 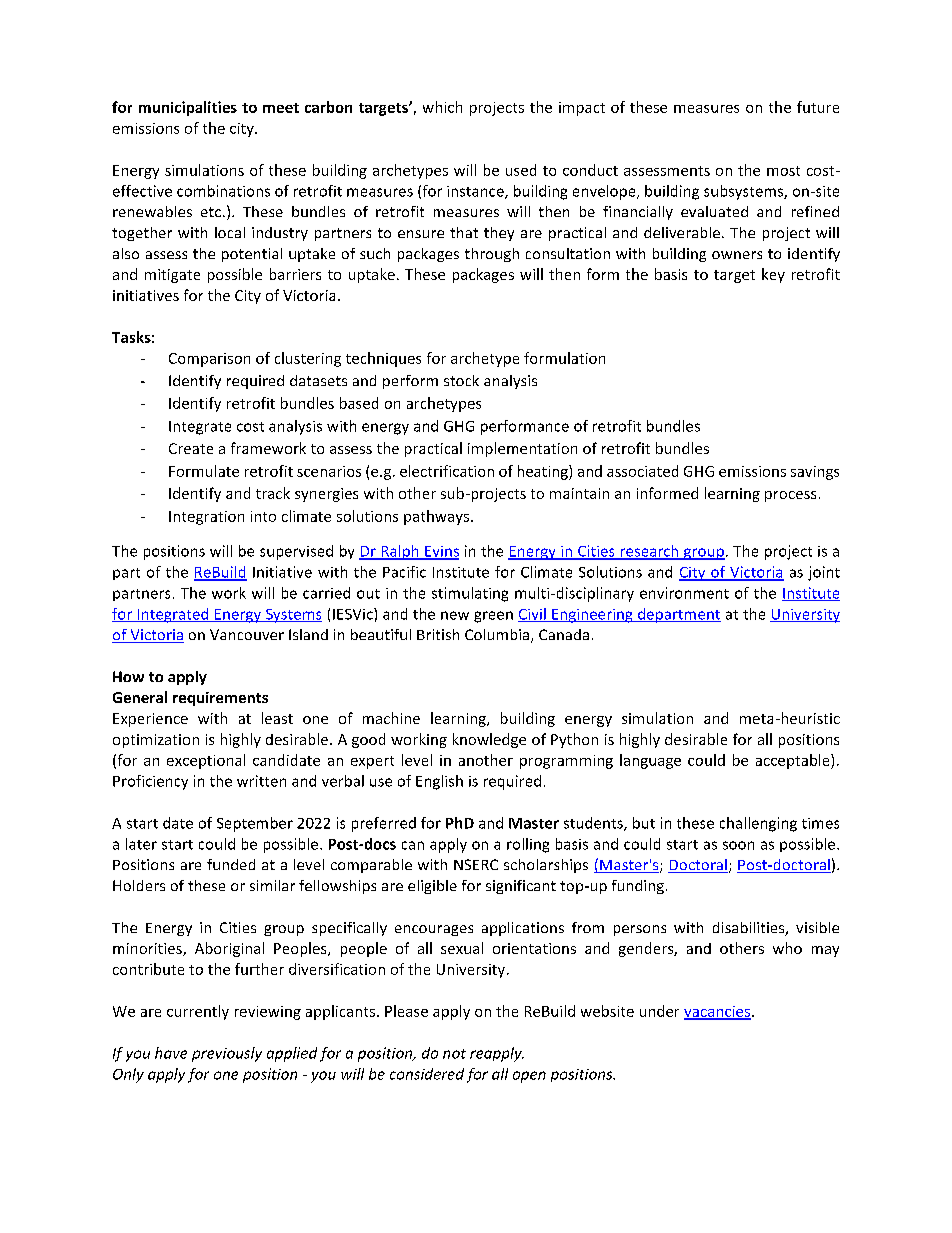 What do you see at coordinates (442, 107) in the document?
I see `which` at bounding box center [442, 107].
